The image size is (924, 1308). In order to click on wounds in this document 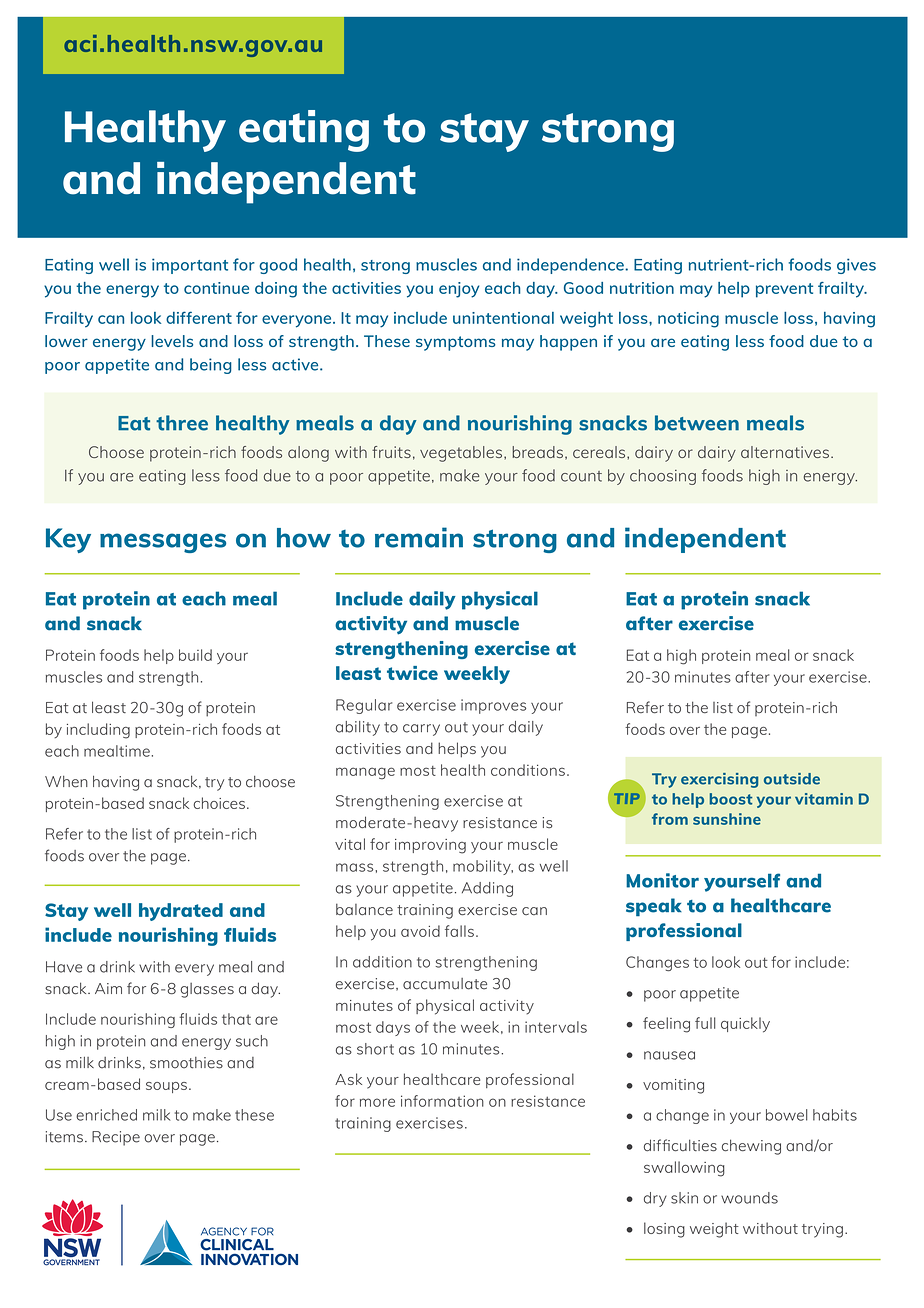, I will do `click(749, 1198)`.
